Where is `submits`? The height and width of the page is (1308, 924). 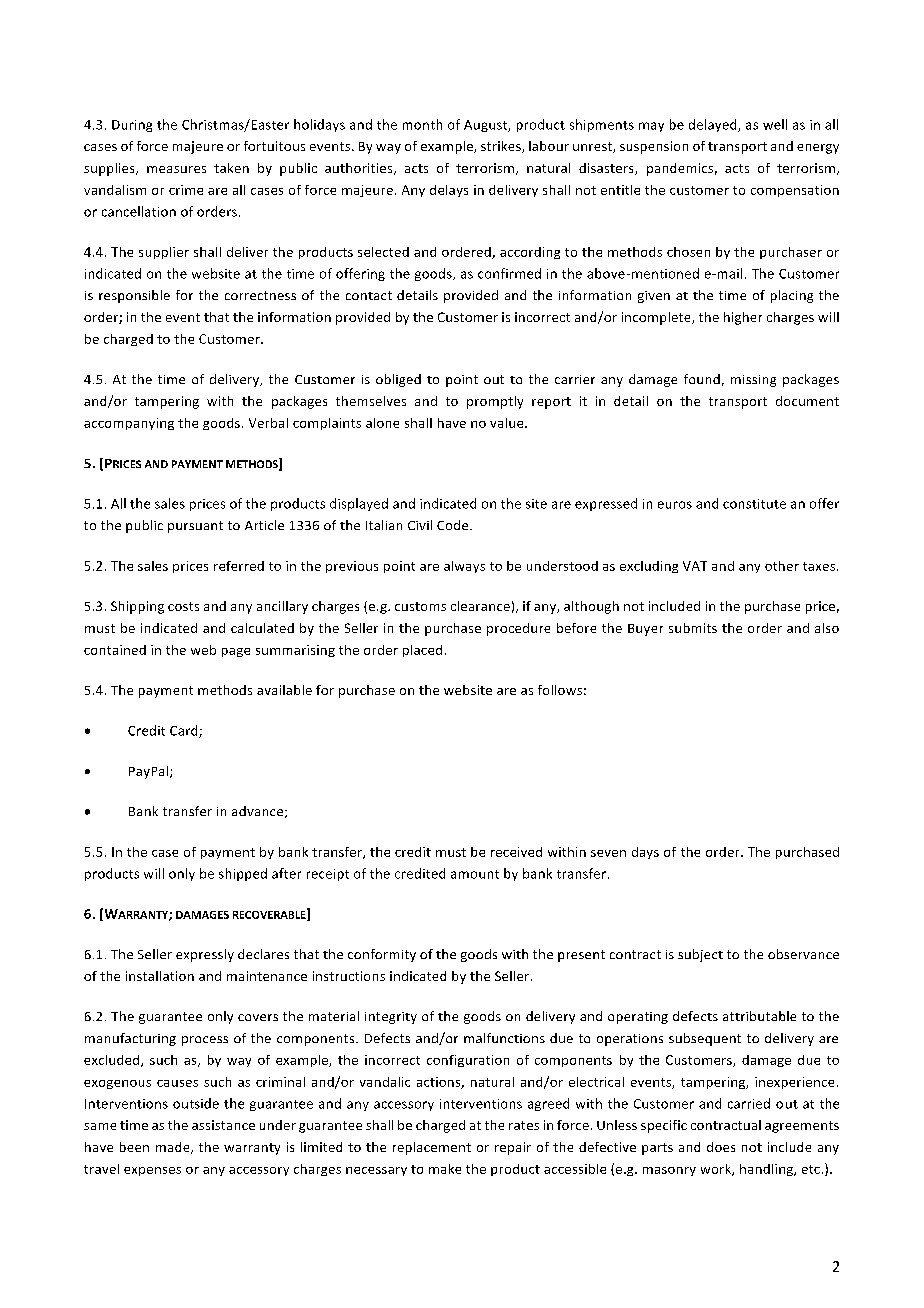
submits is located at coordinates (693, 628).
